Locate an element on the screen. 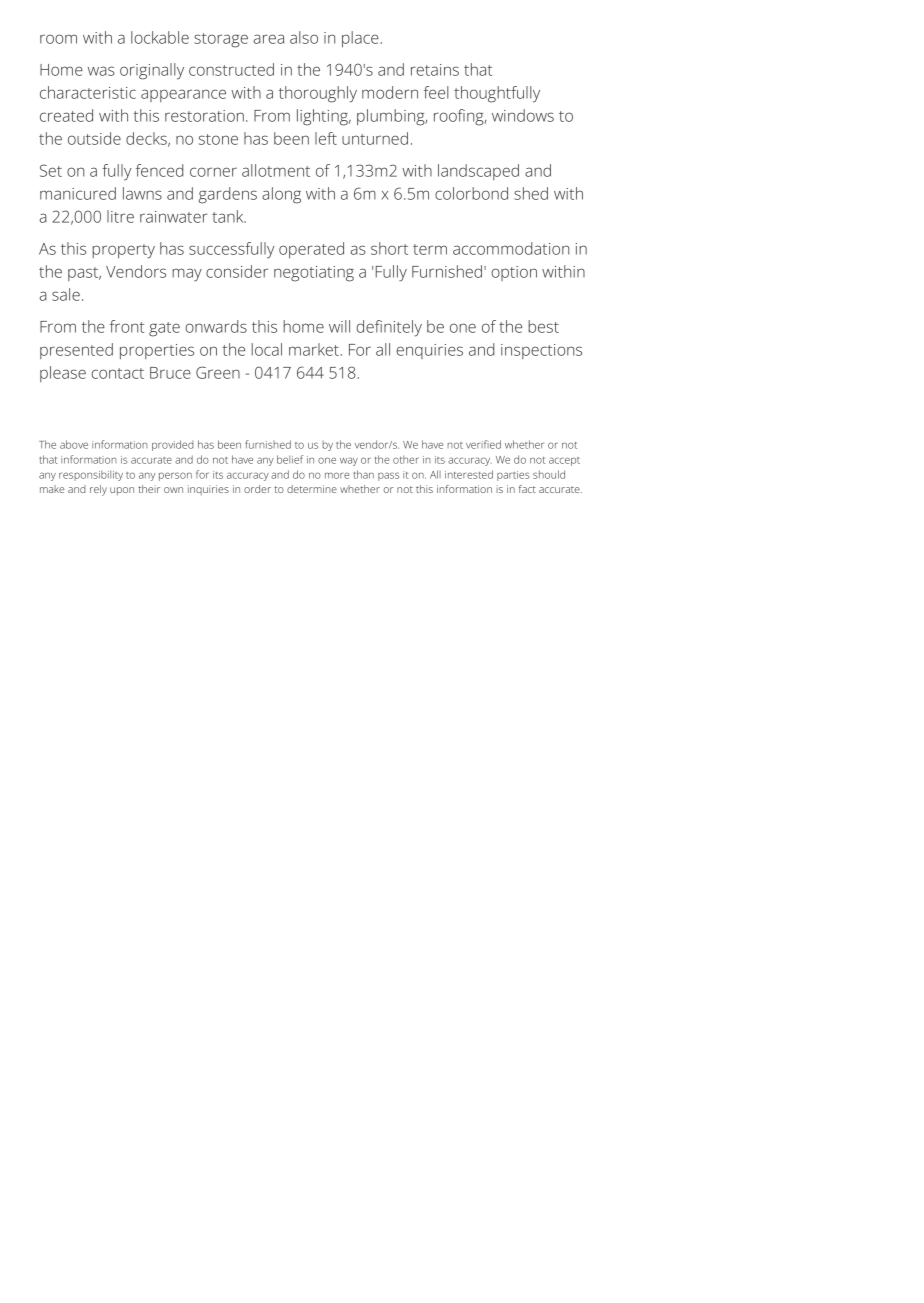  landscaped is located at coordinates (478, 172).
